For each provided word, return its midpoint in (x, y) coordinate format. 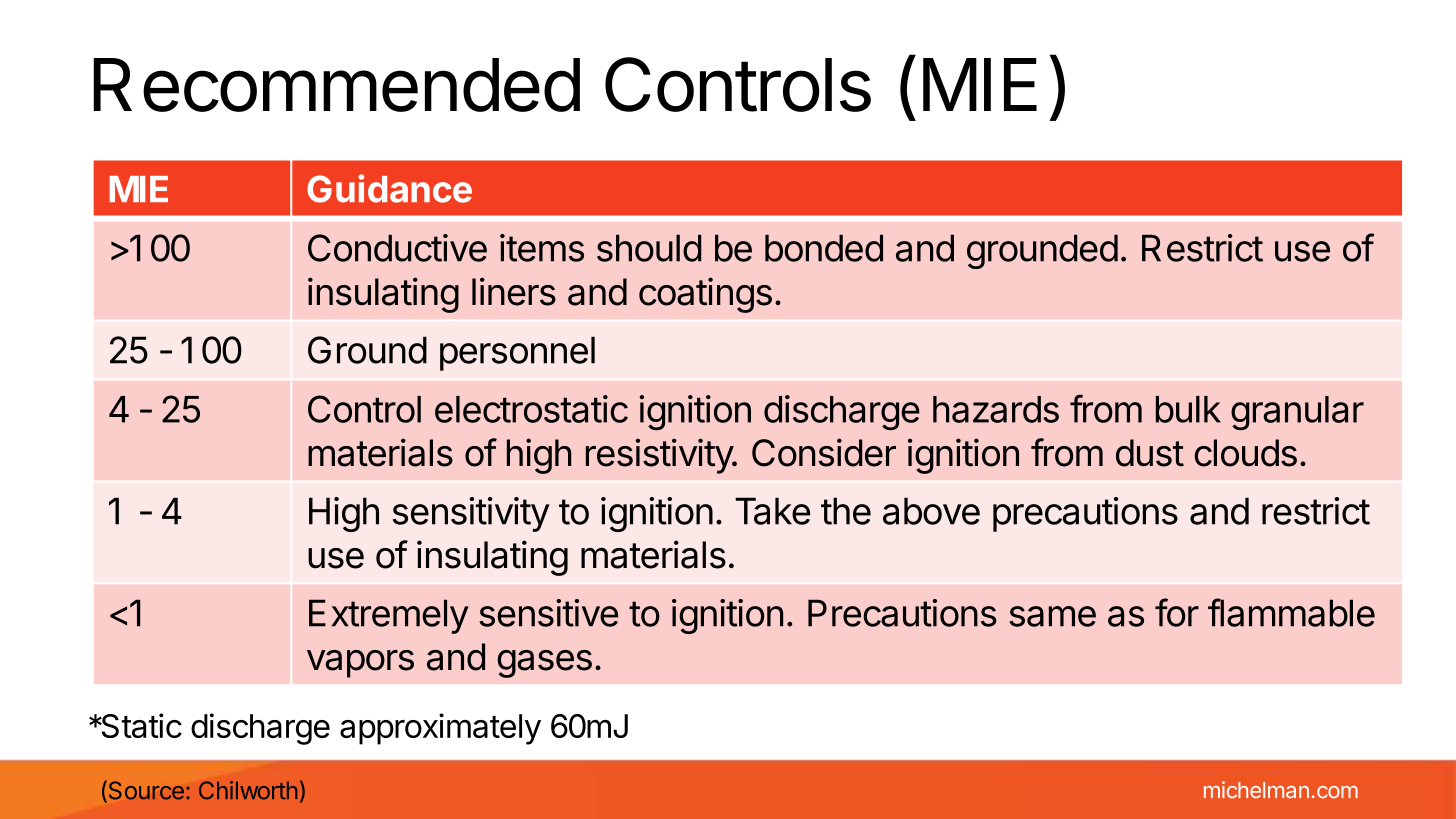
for (1177, 612)
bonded (824, 248)
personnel (517, 353)
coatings (705, 295)
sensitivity (471, 514)
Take (772, 511)
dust (1150, 453)
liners (514, 291)
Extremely (389, 616)
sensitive (548, 613)
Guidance (389, 188)
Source (145, 791)
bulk (1188, 409)
